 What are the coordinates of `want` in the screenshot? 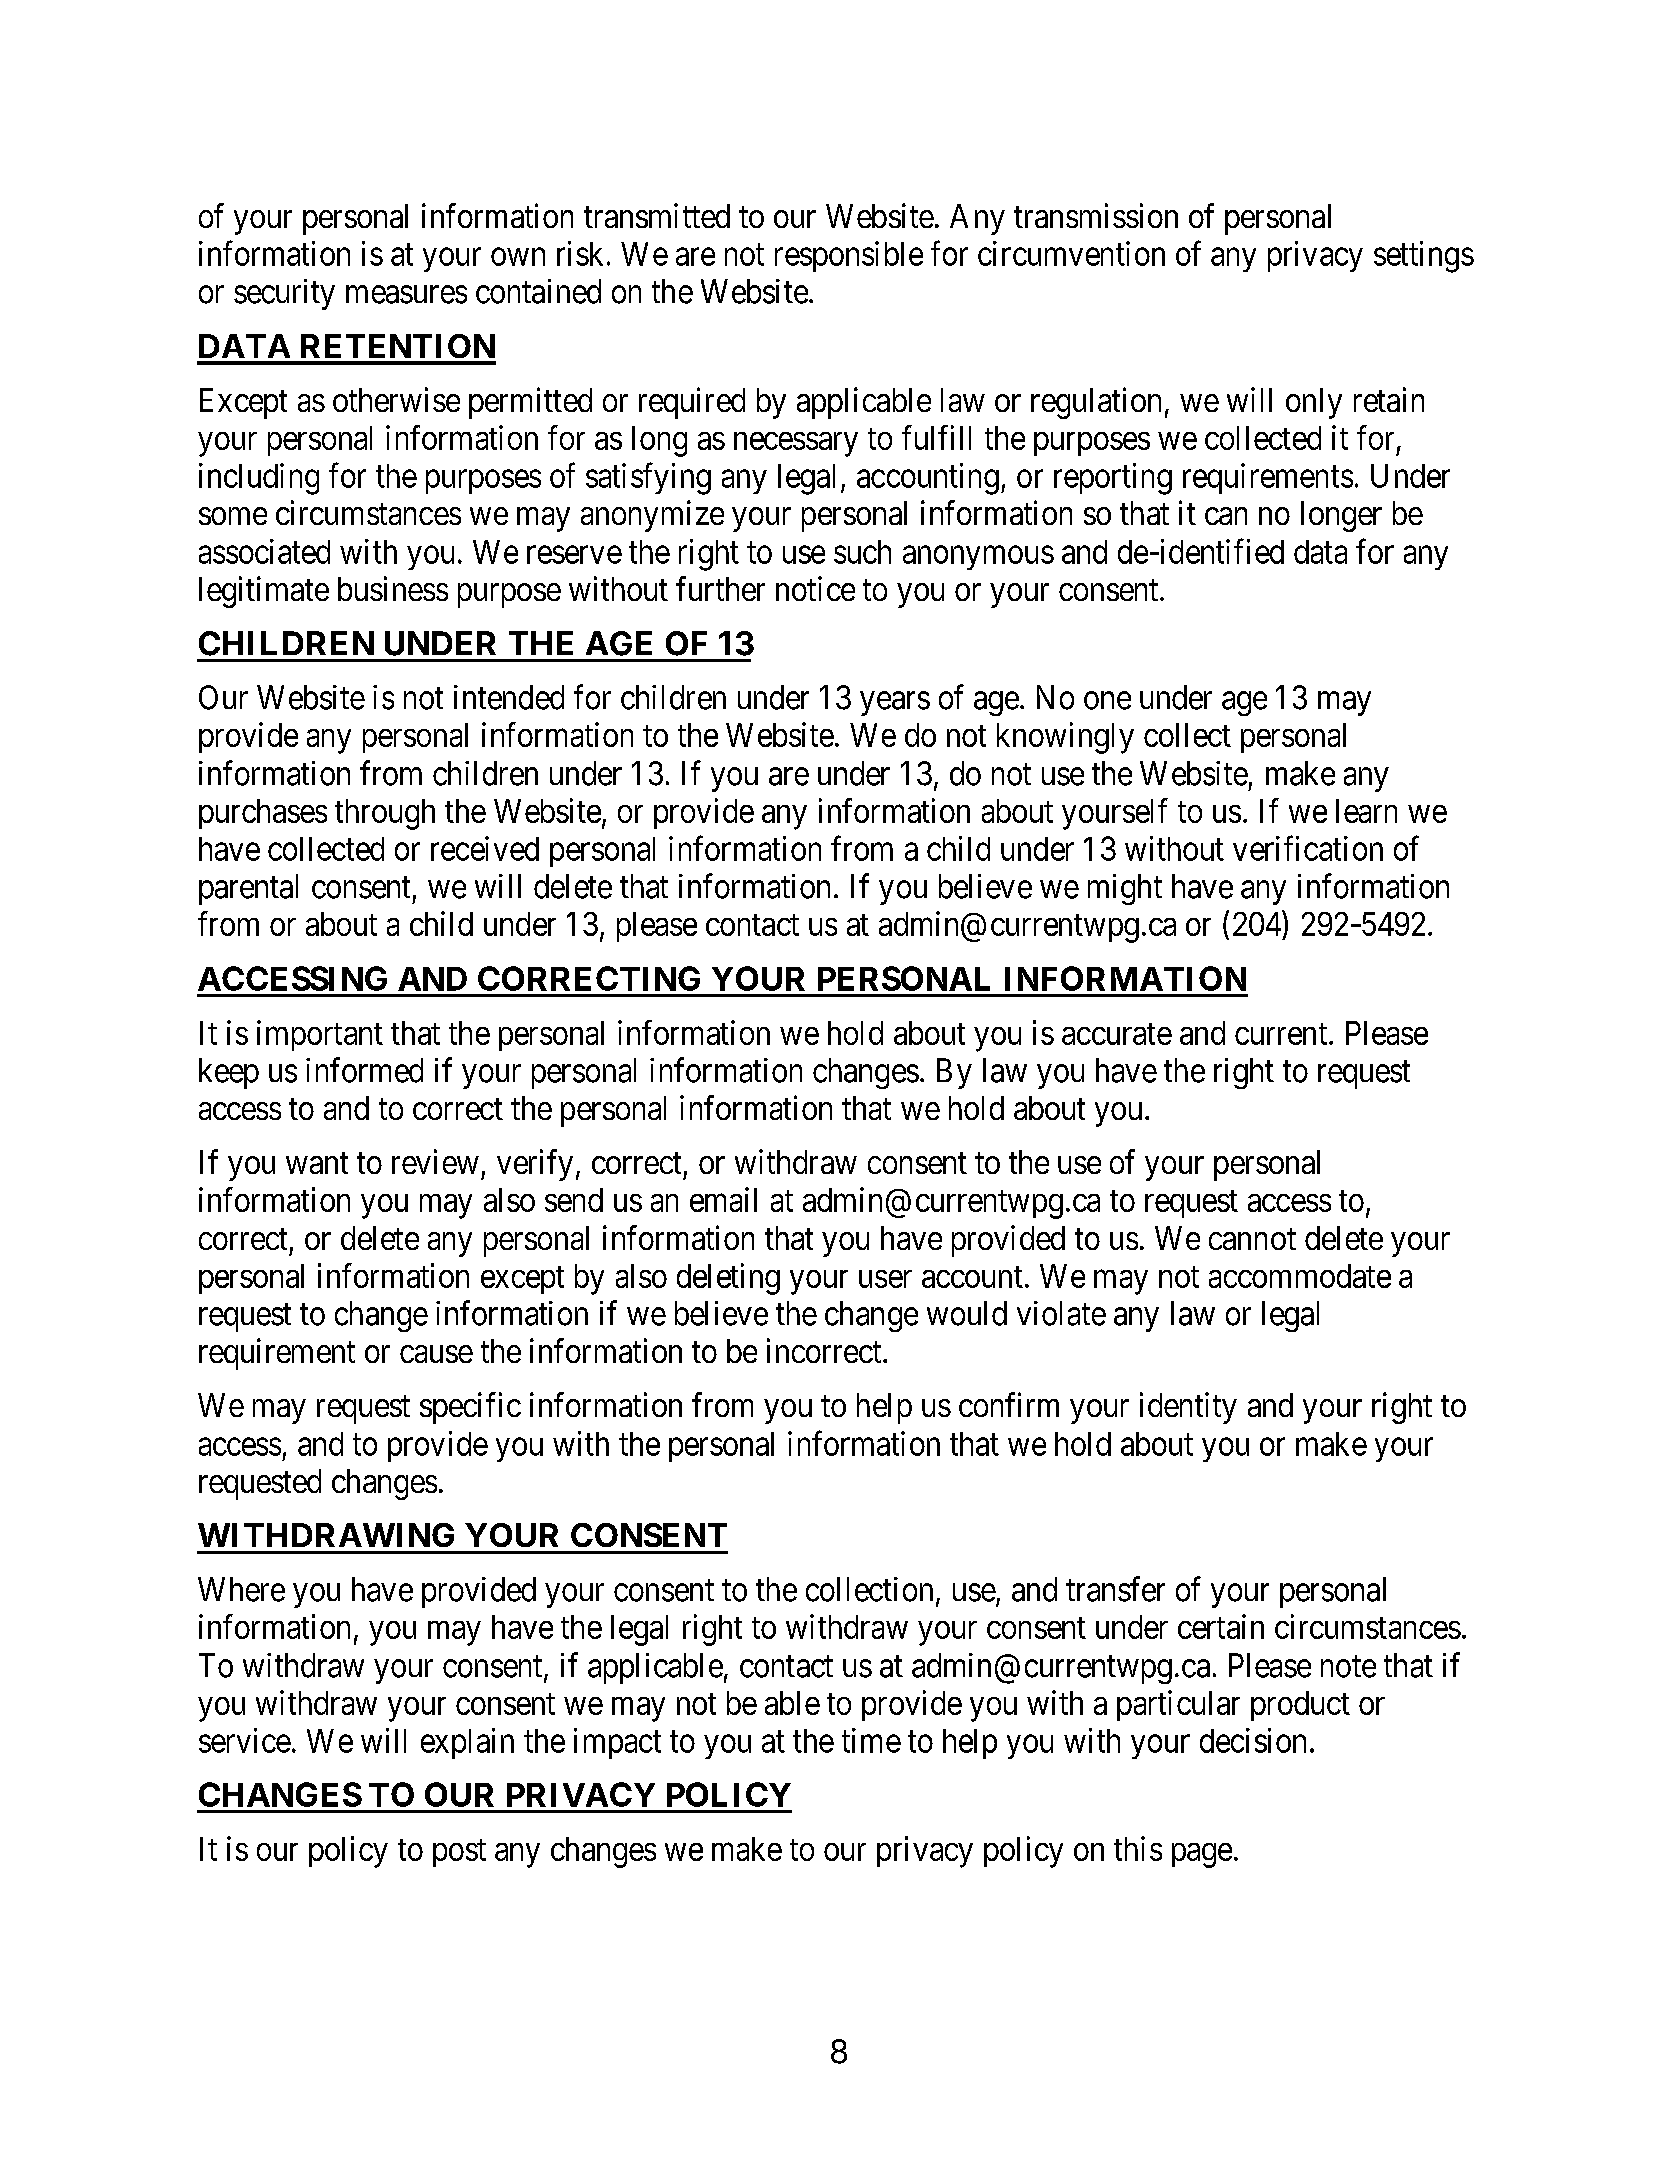 It's located at (317, 1163).
